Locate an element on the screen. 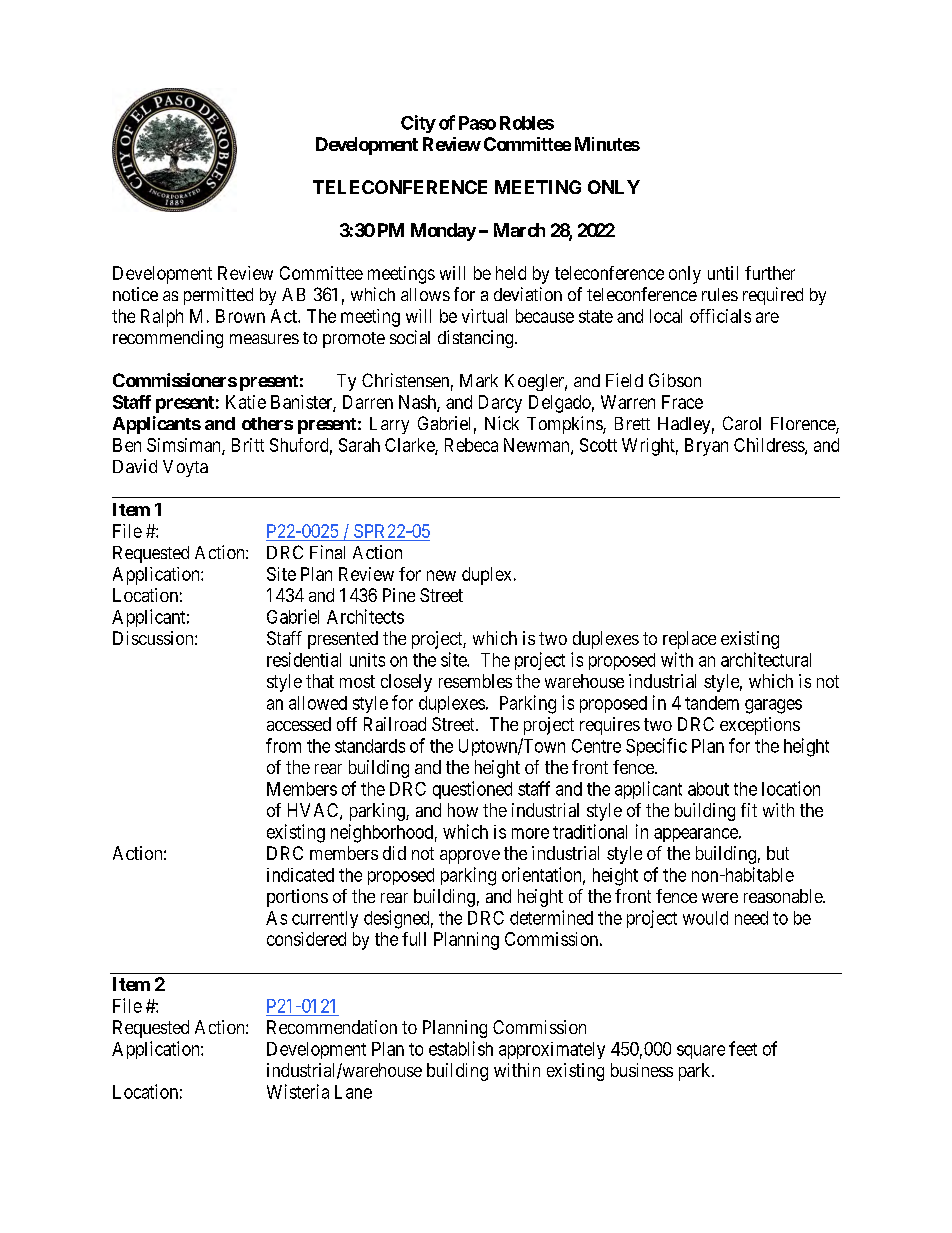 Image resolution: width=952 pixels, height=1233 pixels. Paso is located at coordinates (477, 123).
